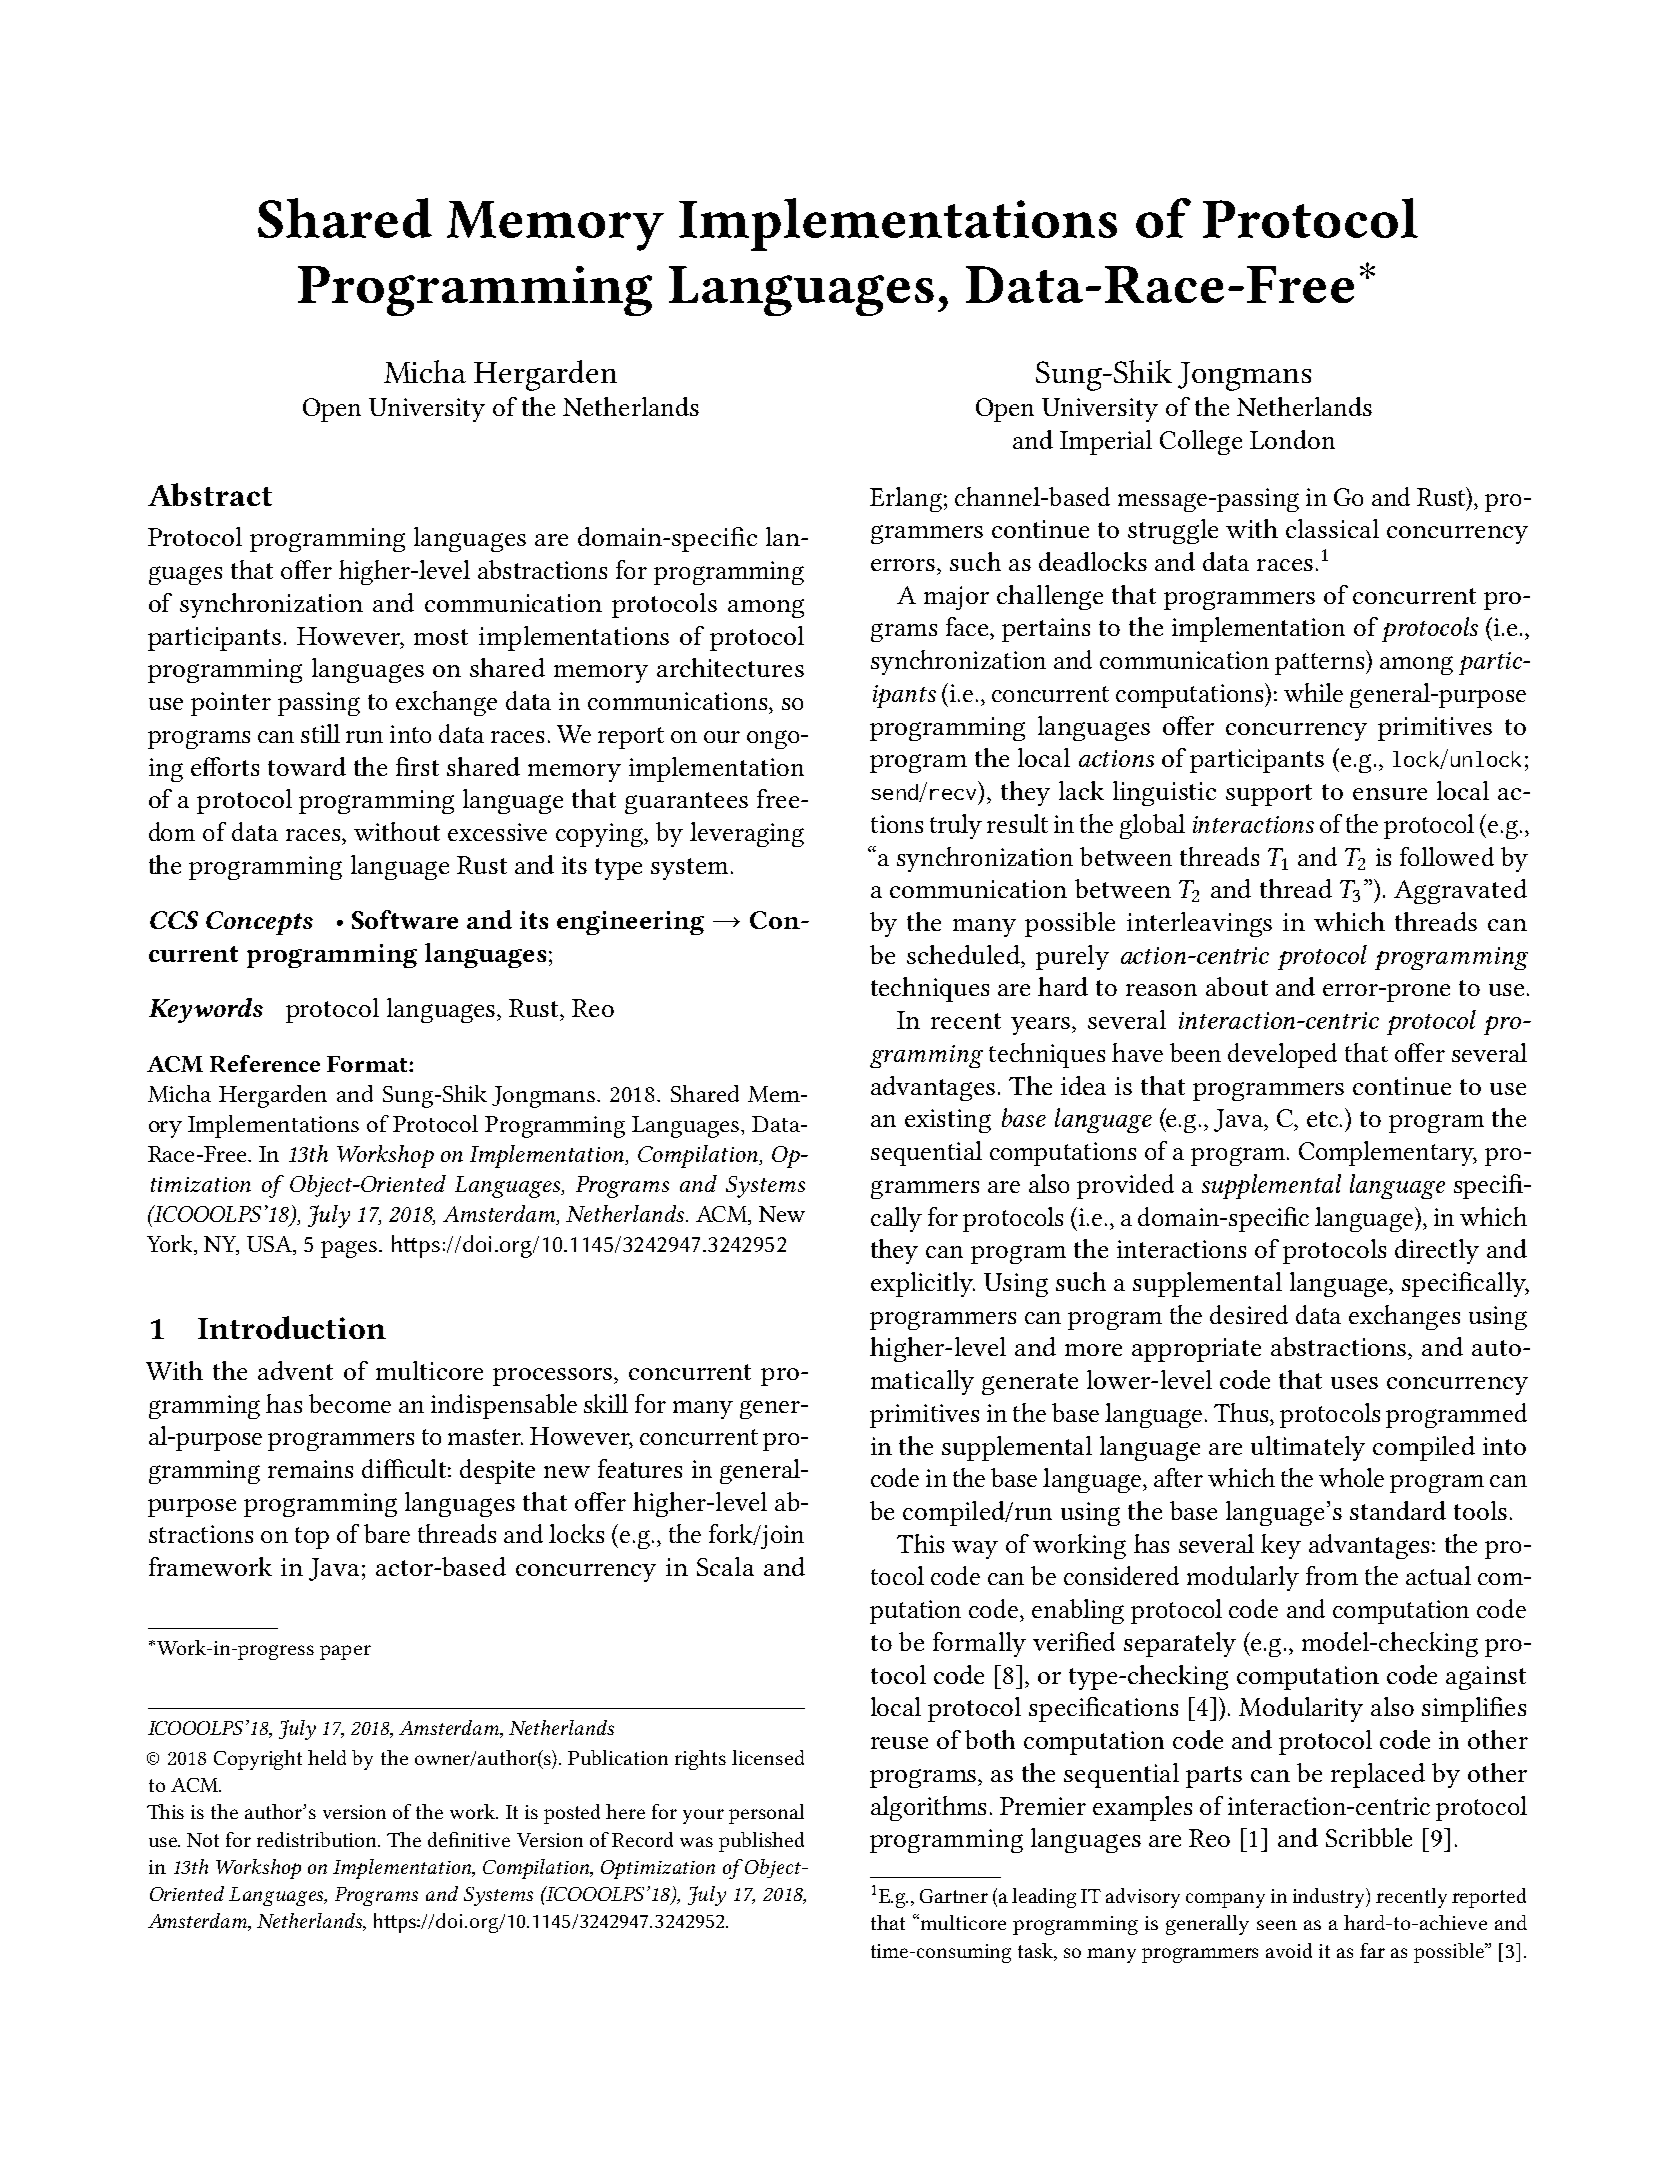 Image resolution: width=1675 pixels, height=2168 pixels. I want to click on redistribution, so click(318, 1839).
